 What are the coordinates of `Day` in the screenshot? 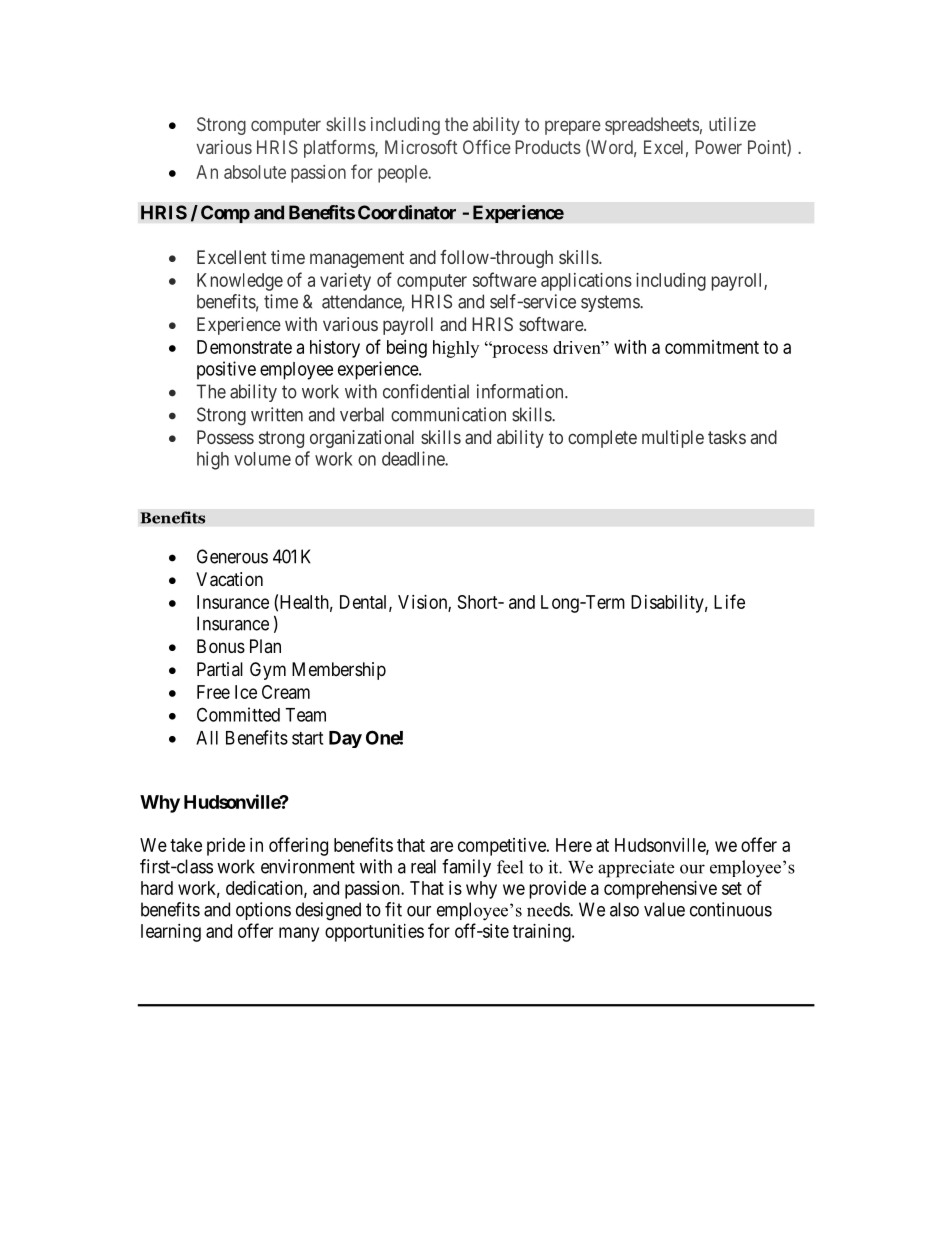 It's located at (345, 739).
